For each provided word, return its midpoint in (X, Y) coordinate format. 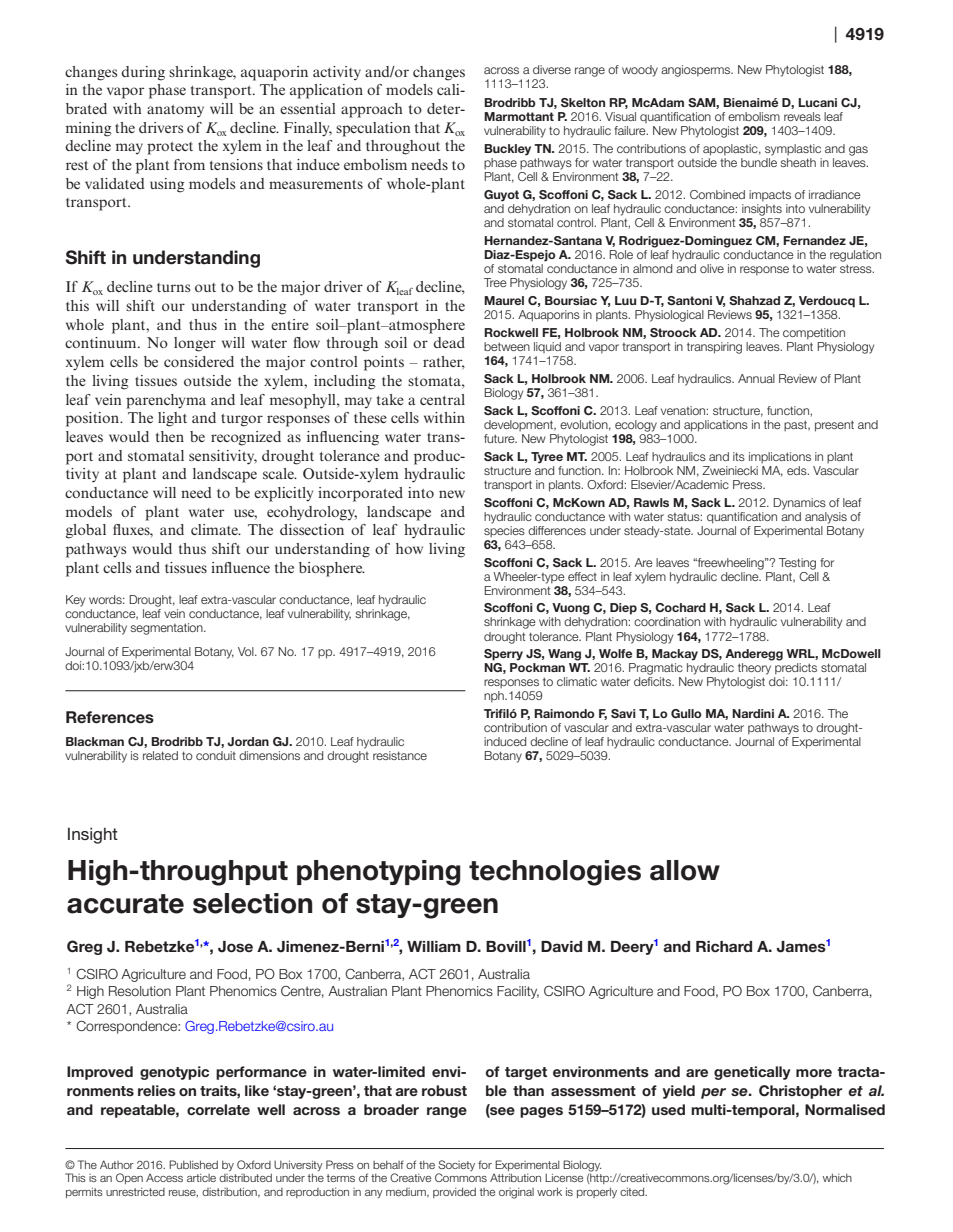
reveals (802, 116)
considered (199, 361)
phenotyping (379, 873)
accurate (125, 904)
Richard (724, 946)
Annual (756, 378)
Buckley (507, 150)
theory (754, 669)
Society (456, 1165)
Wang (564, 655)
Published (193, 1164)
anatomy (175, 111)
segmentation (167, 629)
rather (444, 363)
